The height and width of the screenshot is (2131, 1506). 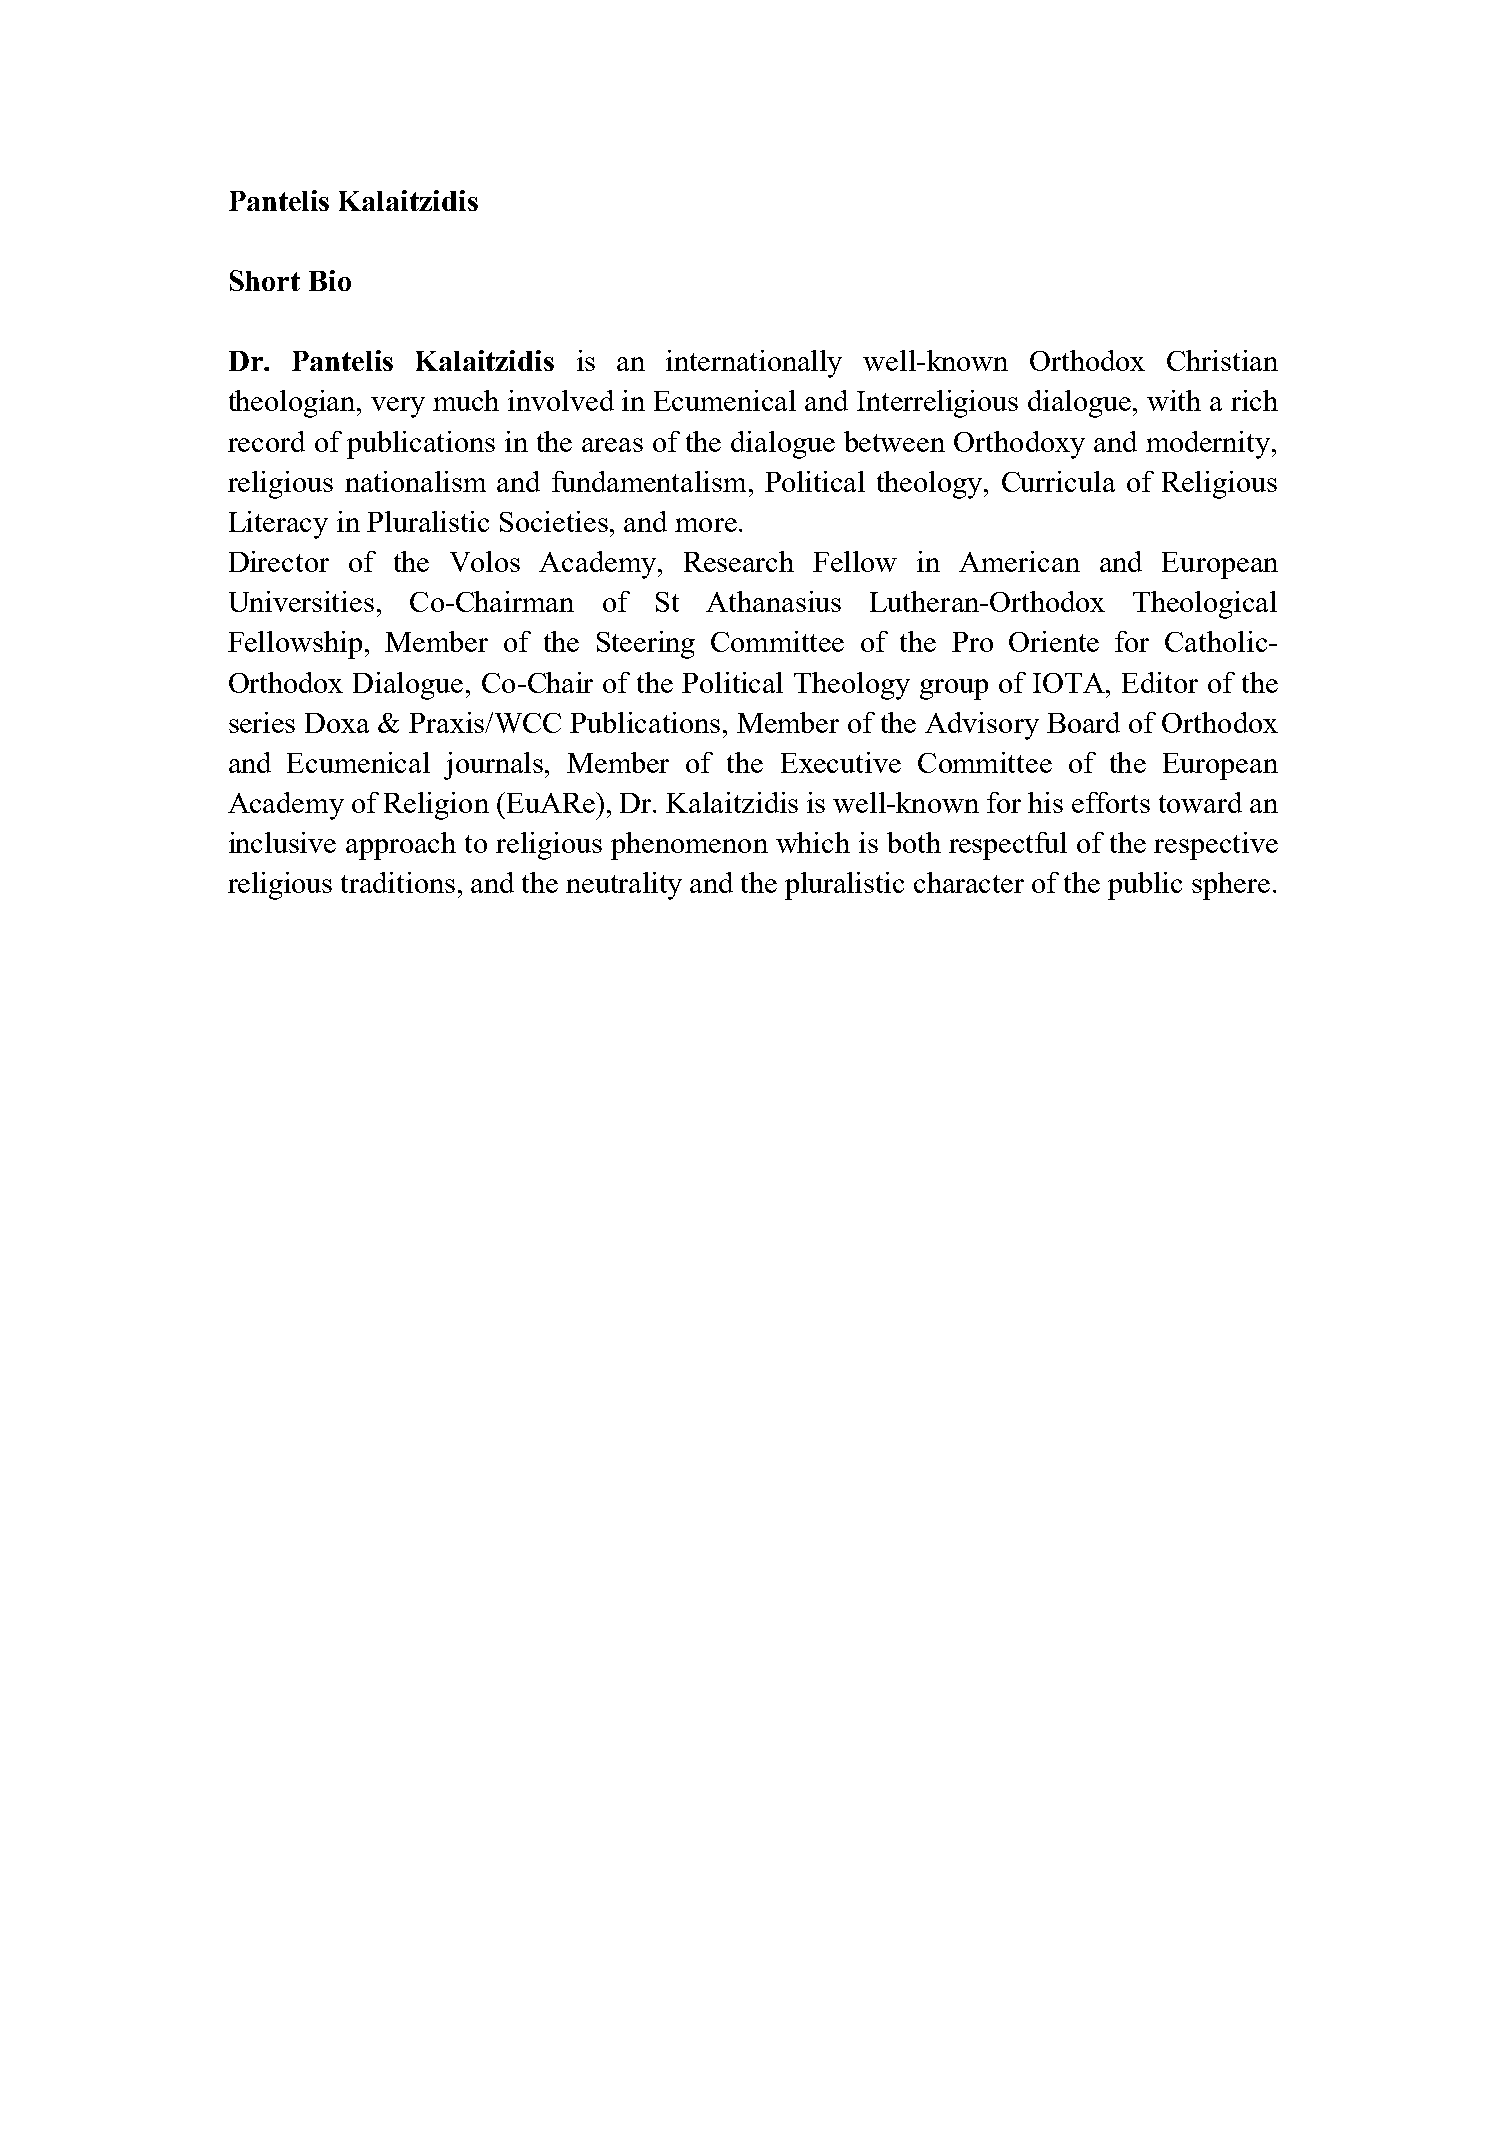 What do you see at coordinates (1216, 846) in the screenshot?
I see `respective` at bounding box center [1216, 846].
